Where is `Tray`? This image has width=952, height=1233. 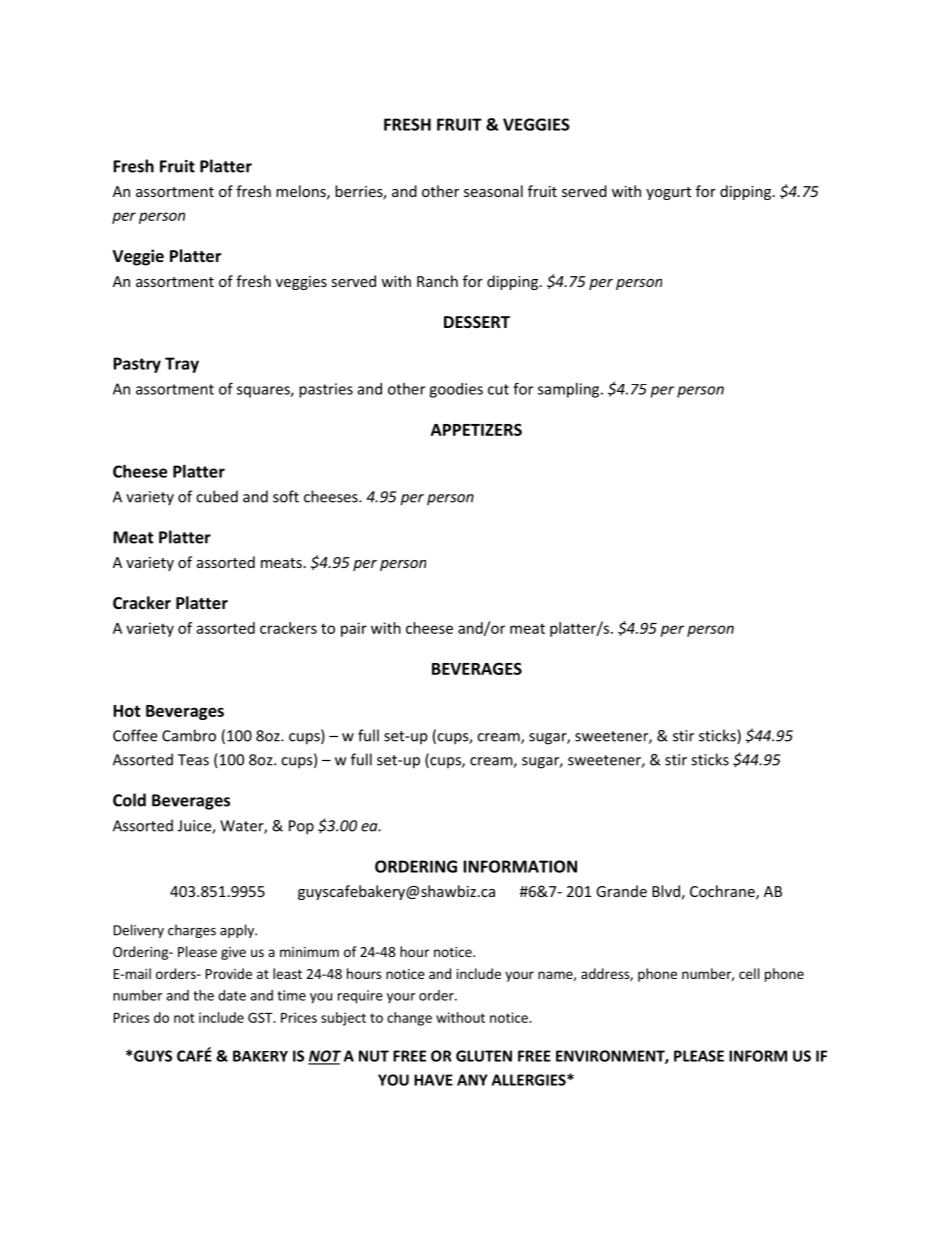 Tray is located at coordinates (182, 365).
